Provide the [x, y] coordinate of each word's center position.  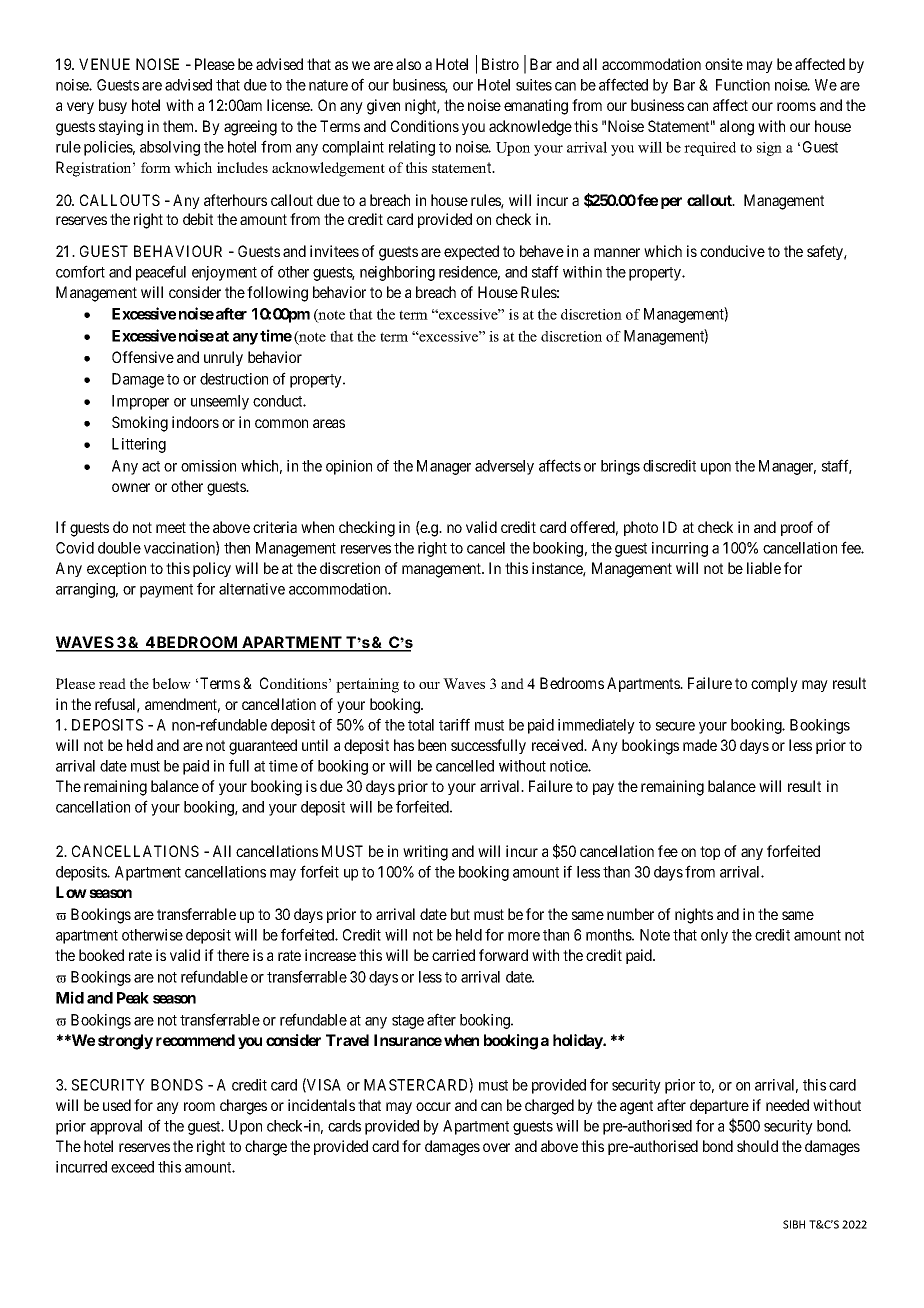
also [408, 64]
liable [764, 568]
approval [116, 1127]
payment [166, 591]
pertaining [367, 685]
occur [433, 1106]
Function [743, 85]
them [180, 126]
